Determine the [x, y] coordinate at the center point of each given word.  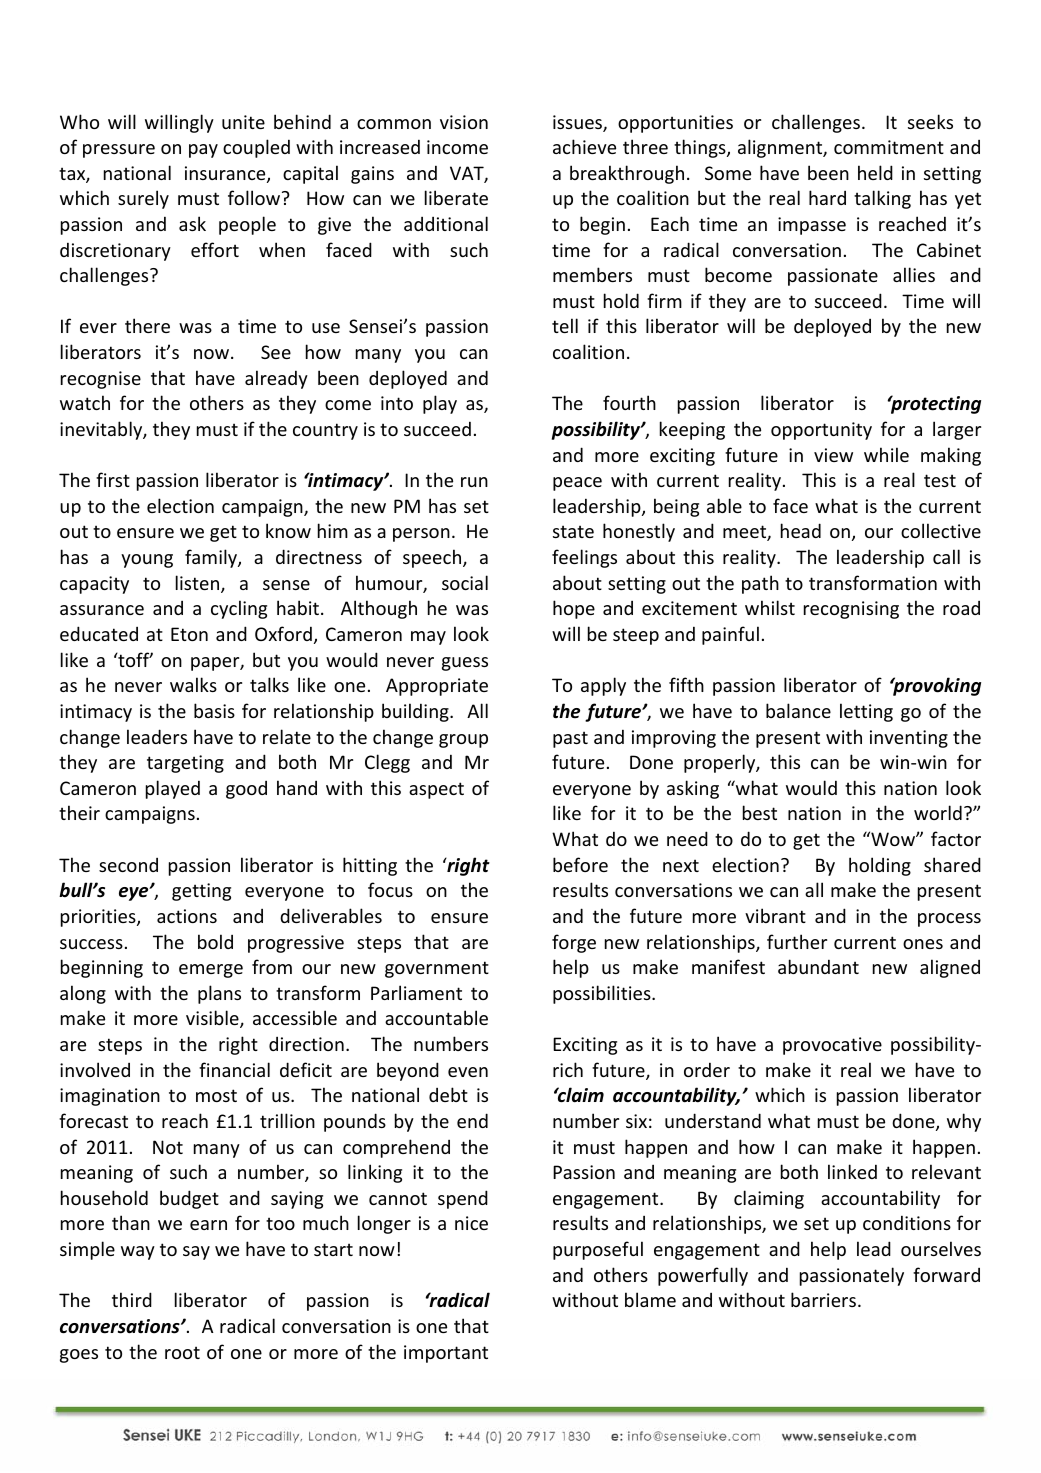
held [875, 172]
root [182, 1352]
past [570, 739]
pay [203, 151]
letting [866, 712]
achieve [584, 146]
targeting [185, 764]
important [446, 1354]
